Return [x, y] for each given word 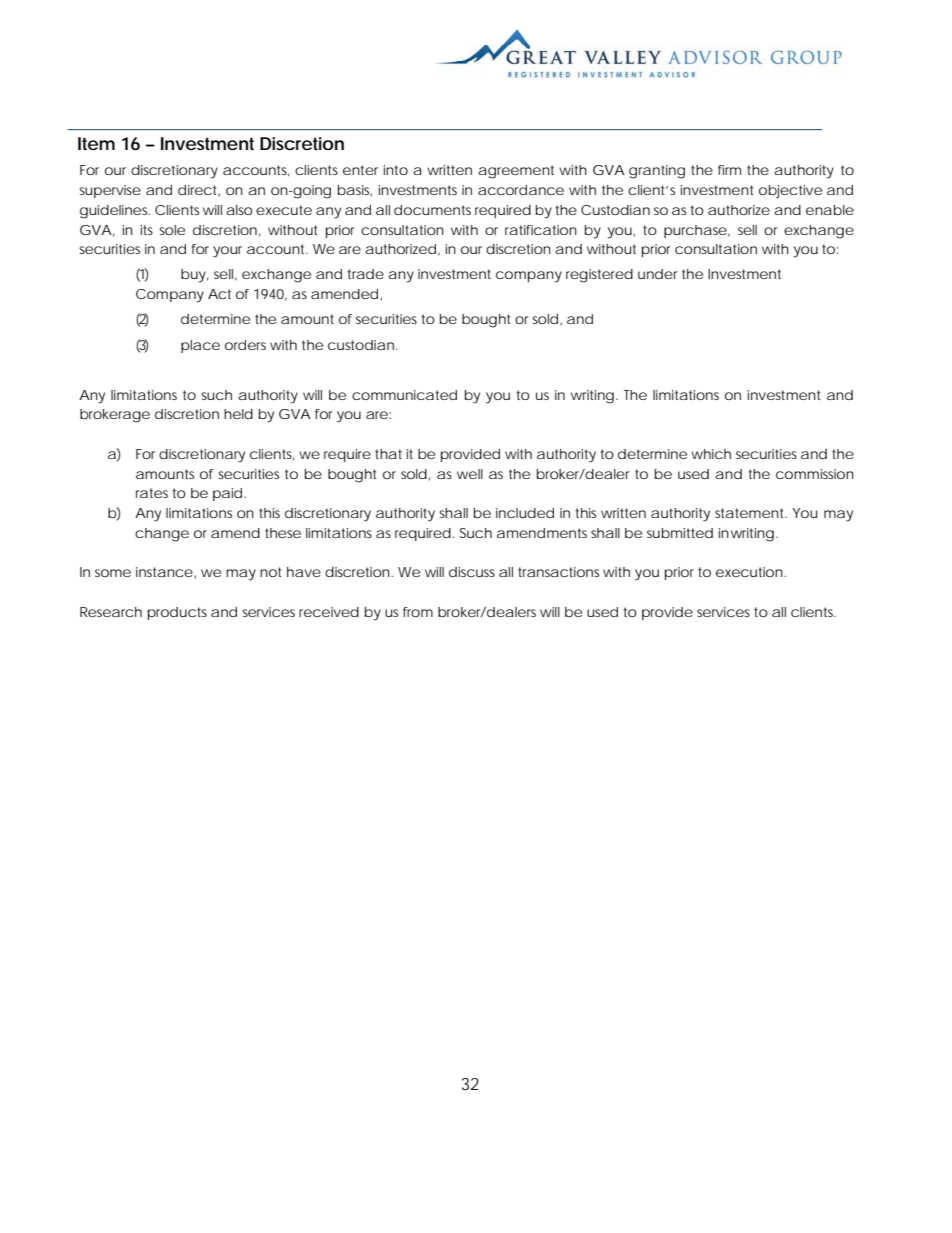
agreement [516, 172]
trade [365, 274]
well [470, 474]
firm [729, 170]
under [657, 274]
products [177, 613]
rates [152, 493]
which [711, 454]
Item [96, 144]
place [200, 346]
